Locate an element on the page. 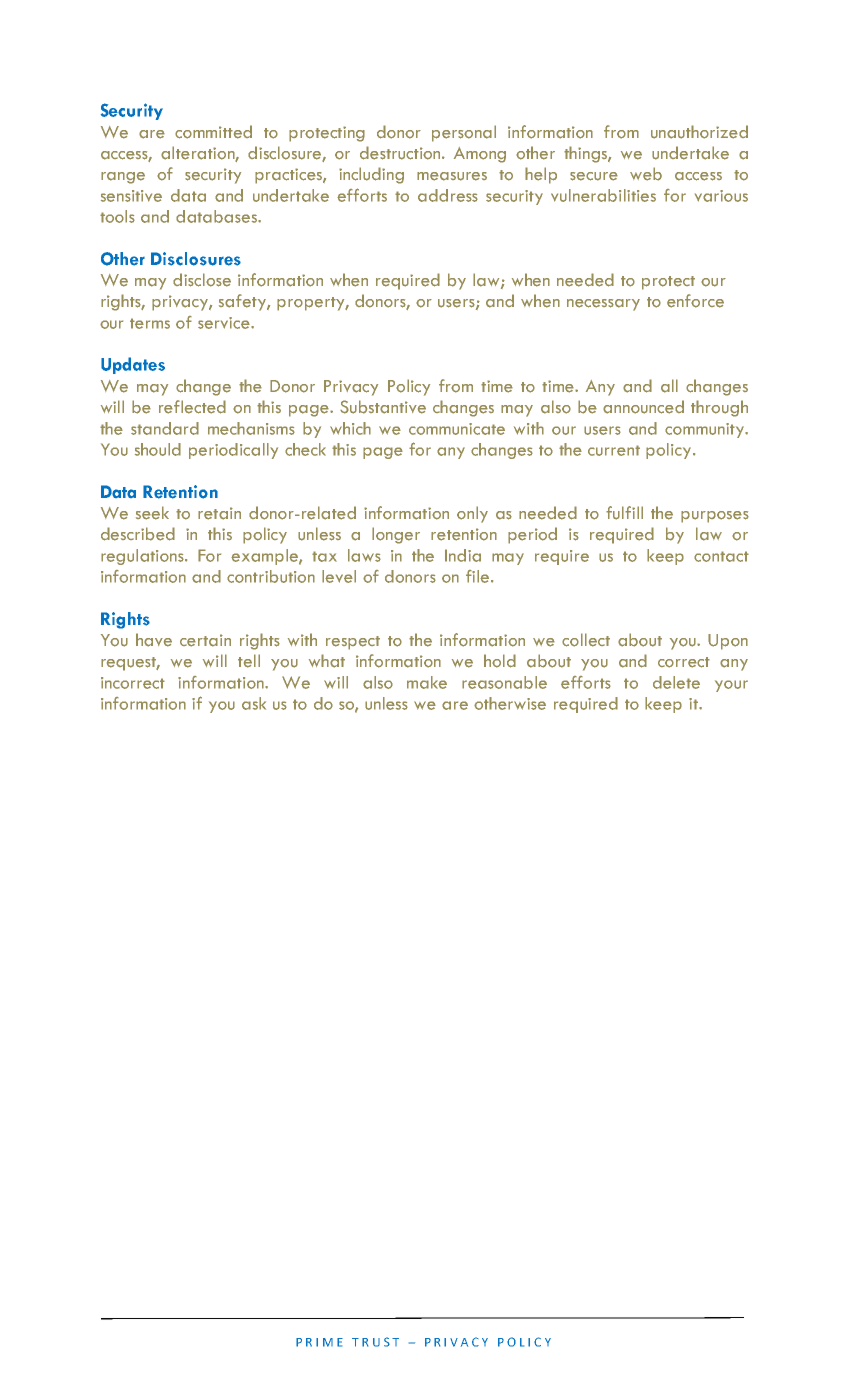 The width and height of the page is (849, 1400). communicate is located at coordinates (457, 429).
